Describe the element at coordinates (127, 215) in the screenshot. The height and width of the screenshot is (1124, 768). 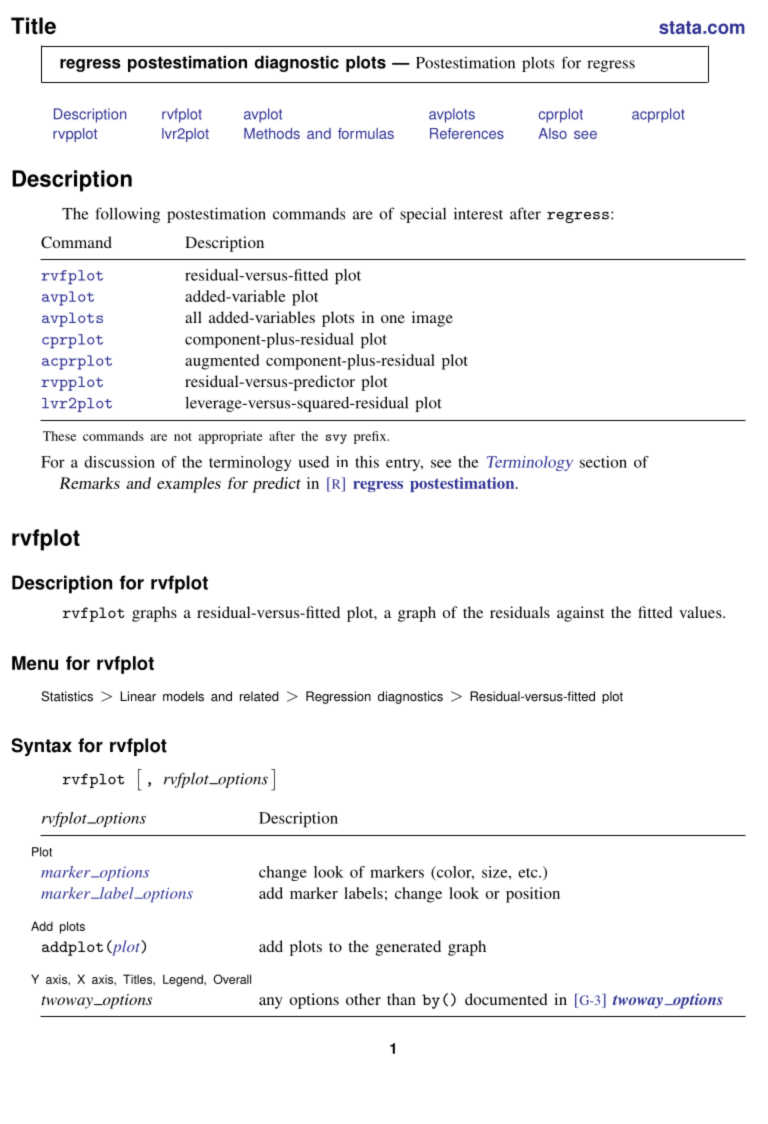
I see `following` at that location.
